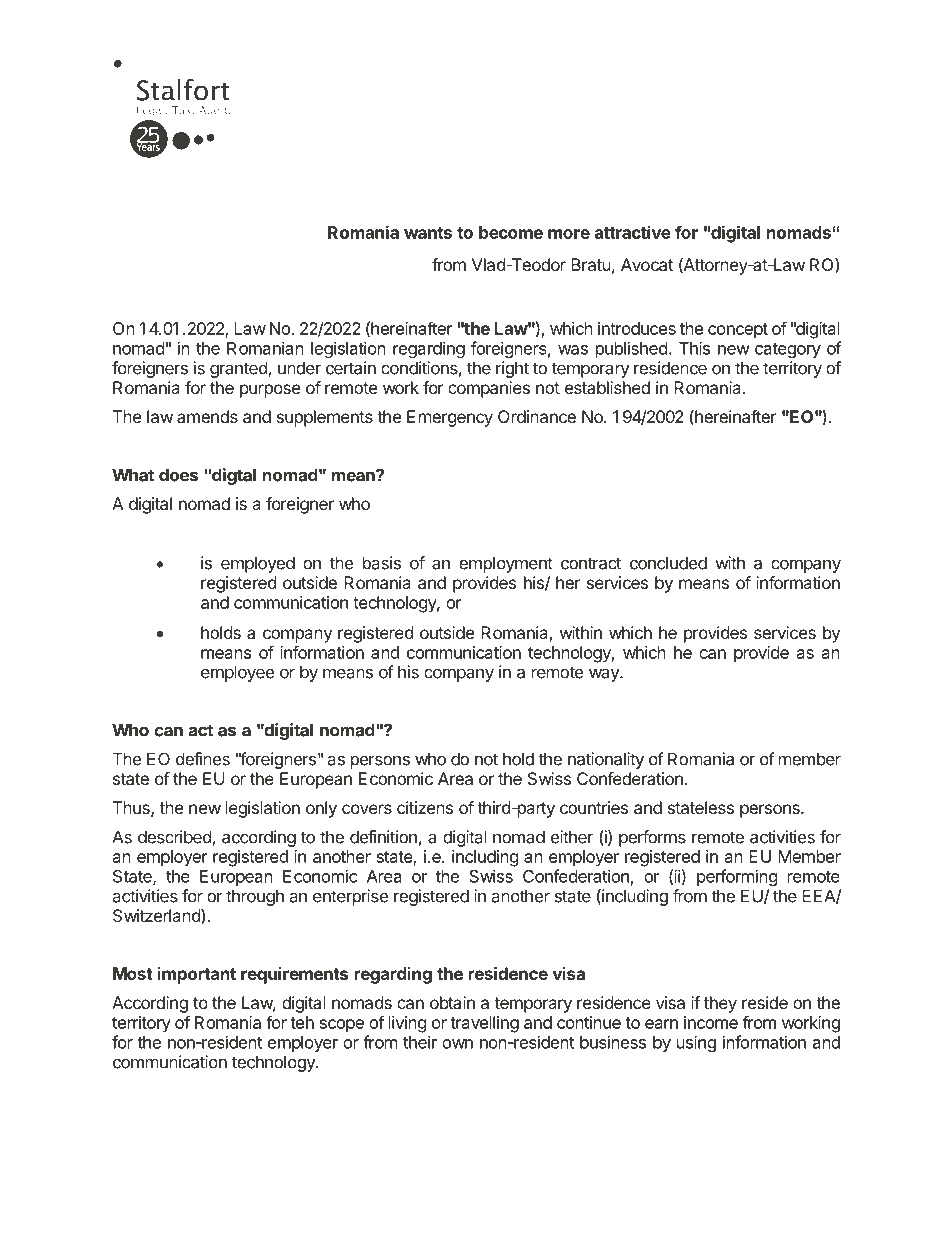 This screenshot has width=952, height=1233. Describe the element at coordinates (652, 838) in the screenshot. I see `performs` at that location.
